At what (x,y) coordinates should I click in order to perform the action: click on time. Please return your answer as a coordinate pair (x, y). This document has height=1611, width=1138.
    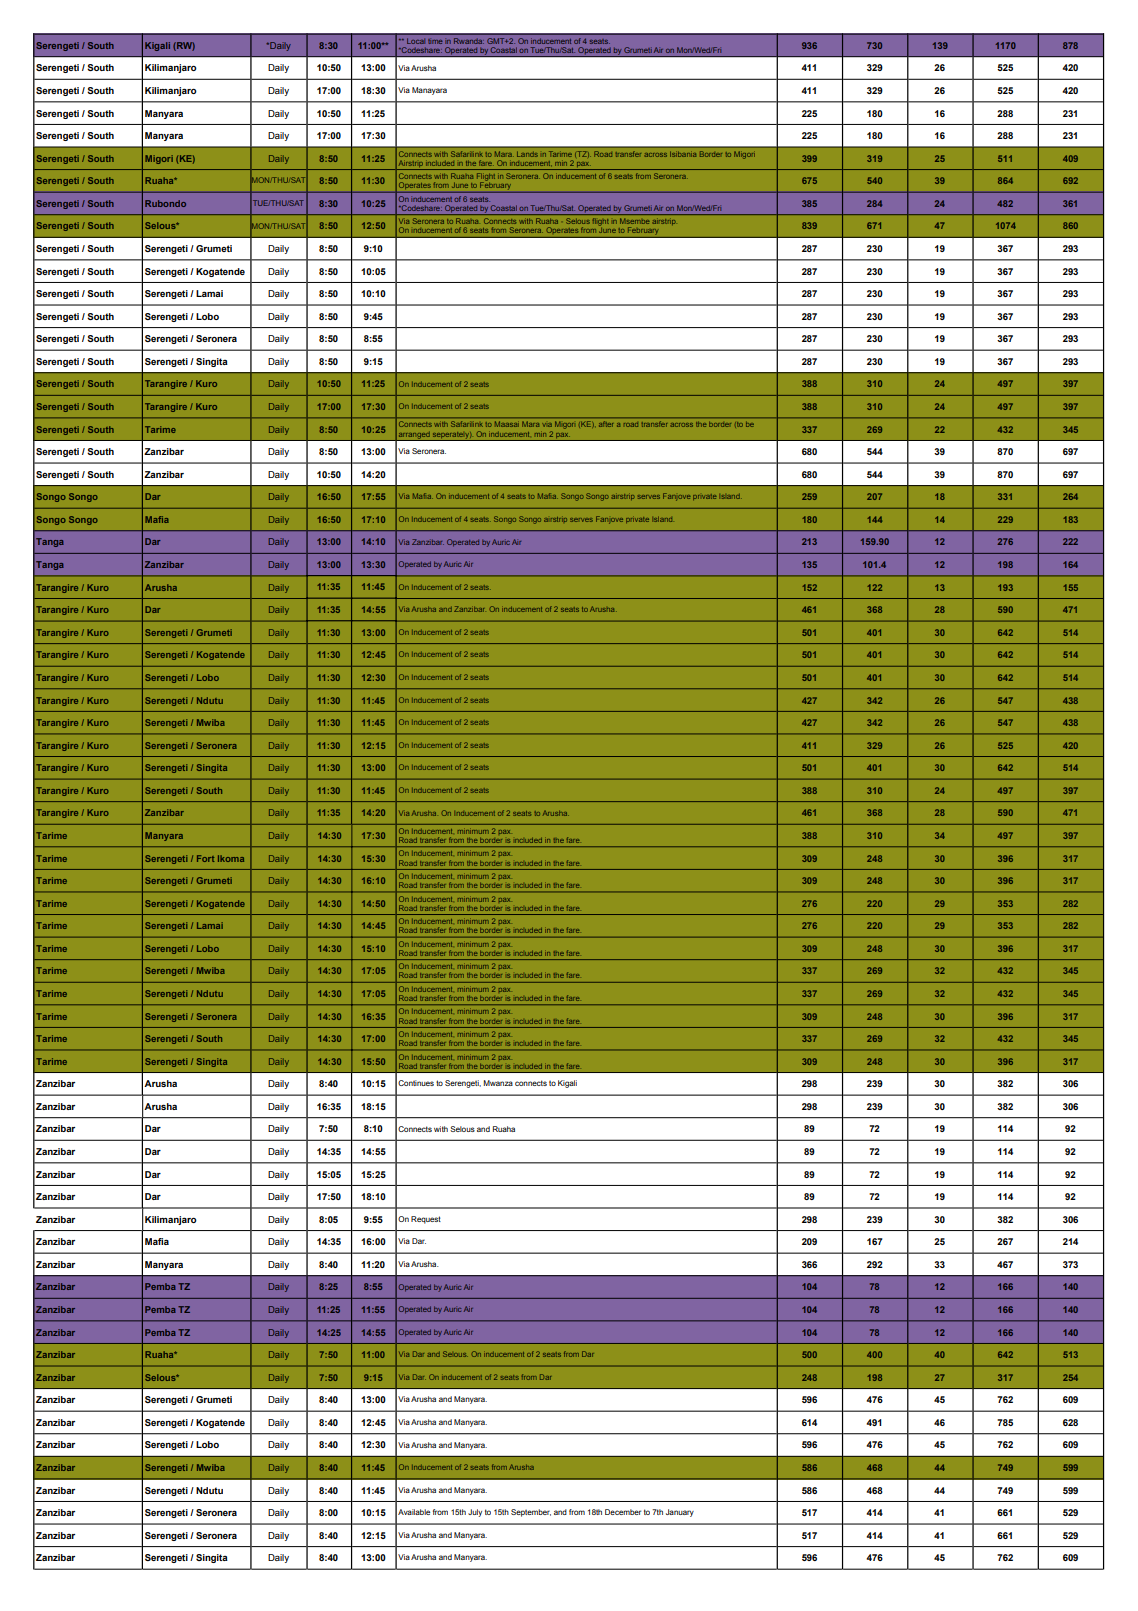
    Looking at the image, I should click on (435, 42).
